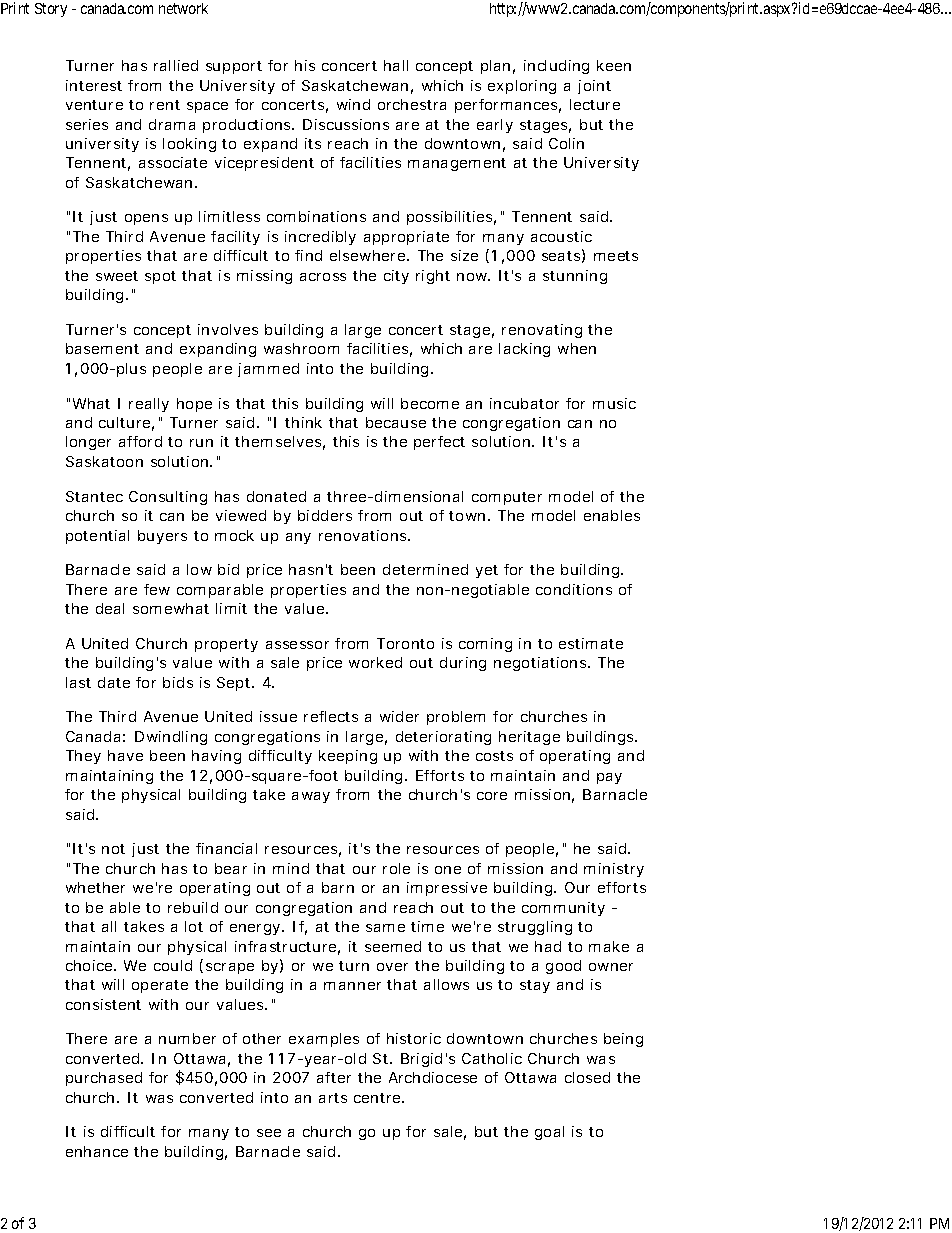 The image size is (952, 1233). I want to click on including, so click(556, 67).
